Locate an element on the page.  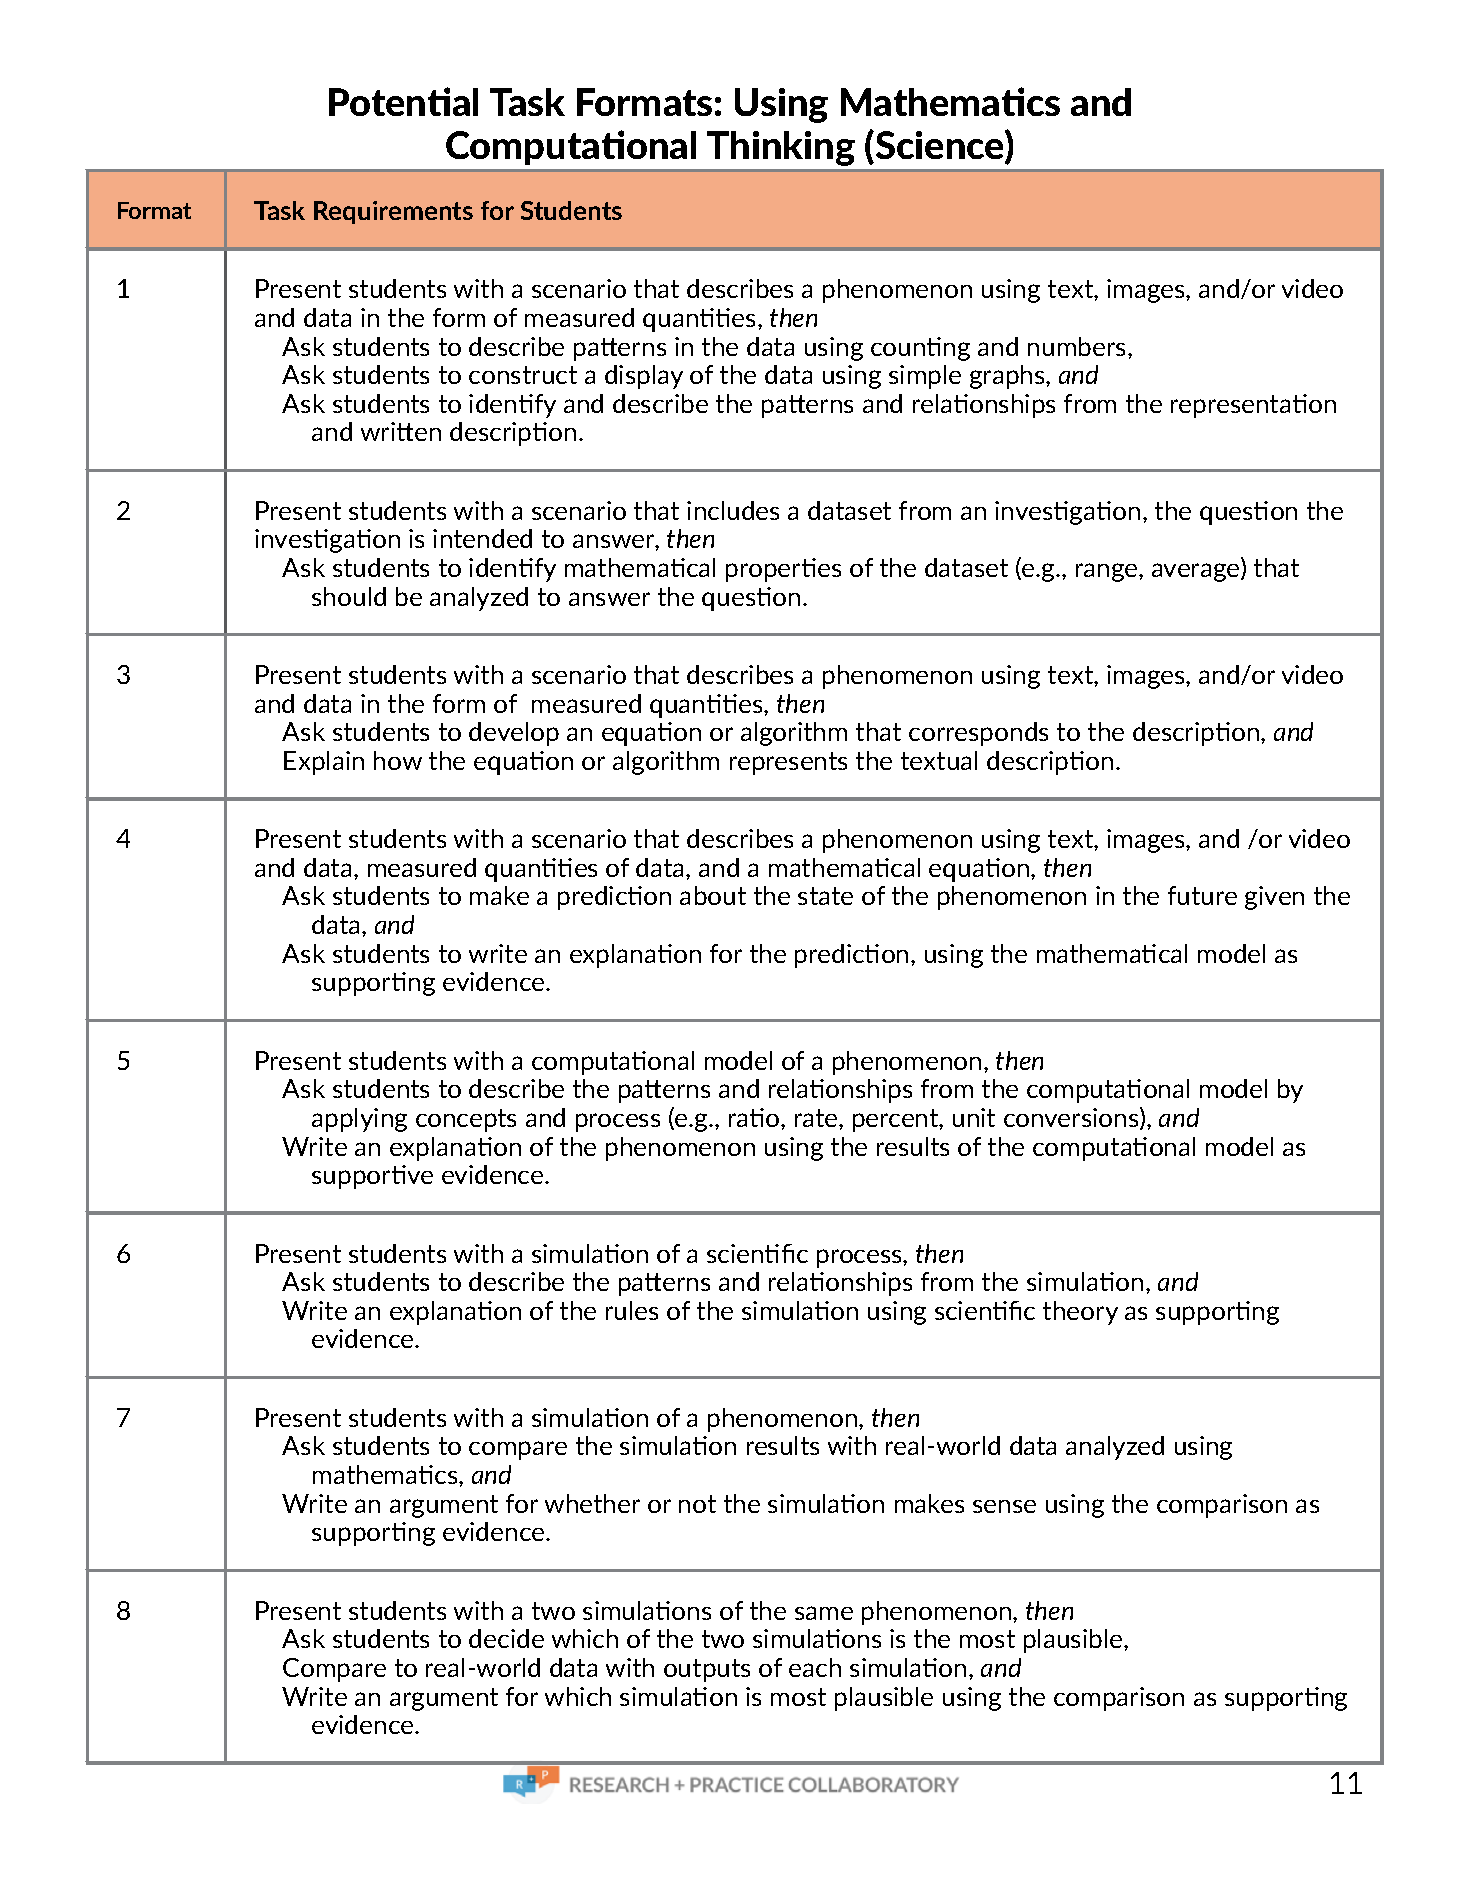
counting is located at coordinates (920, 349).
